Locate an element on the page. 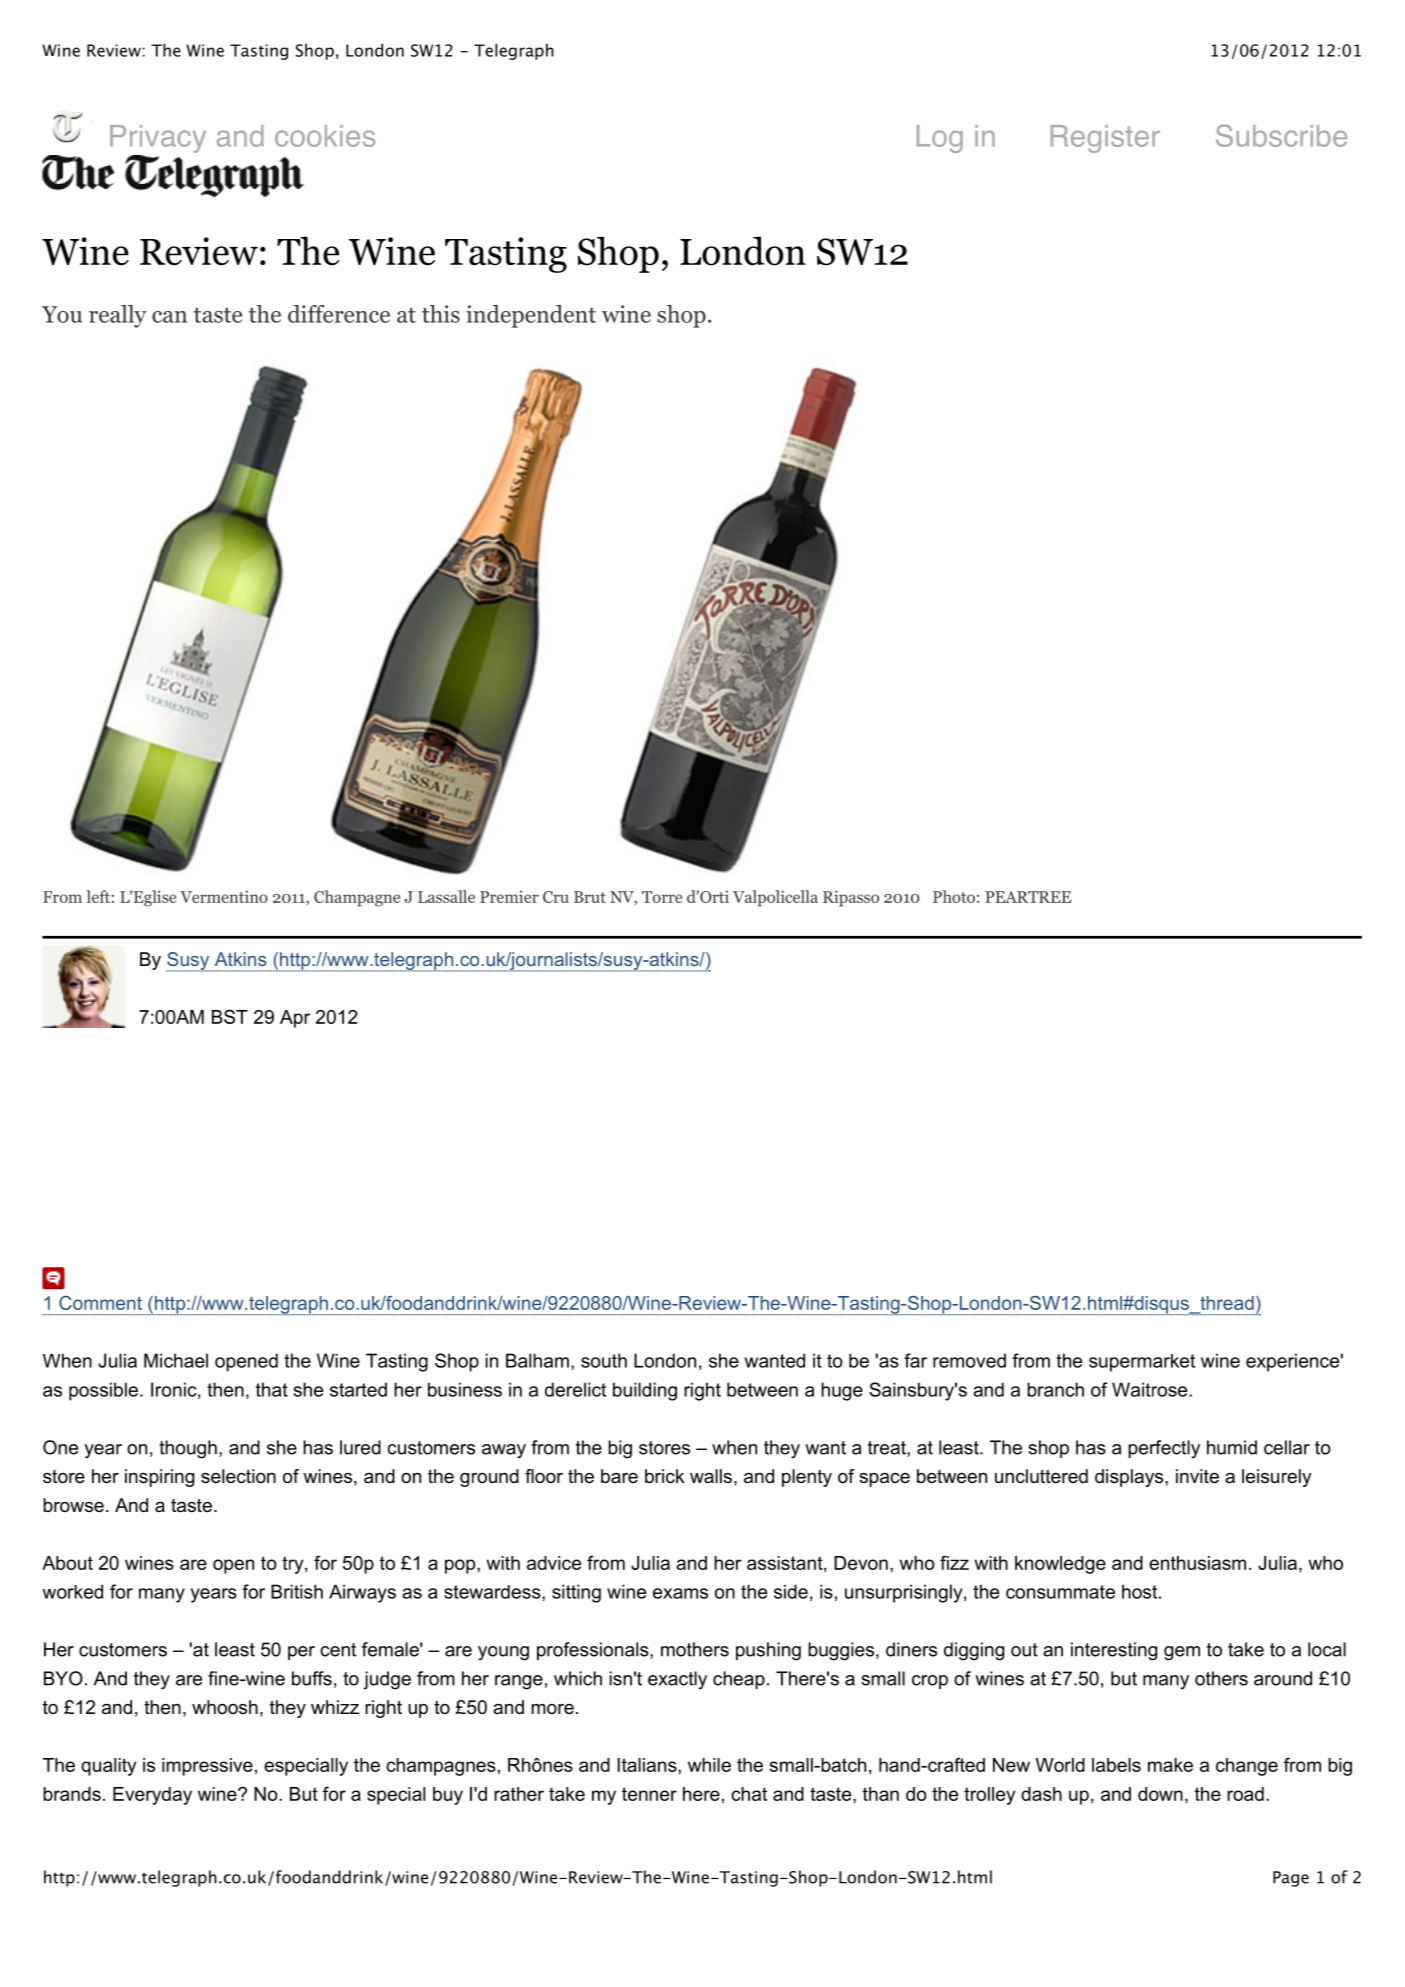 The width and height of the page is (1405, 1987). Everyday is located at coordinates (152, 1796).
